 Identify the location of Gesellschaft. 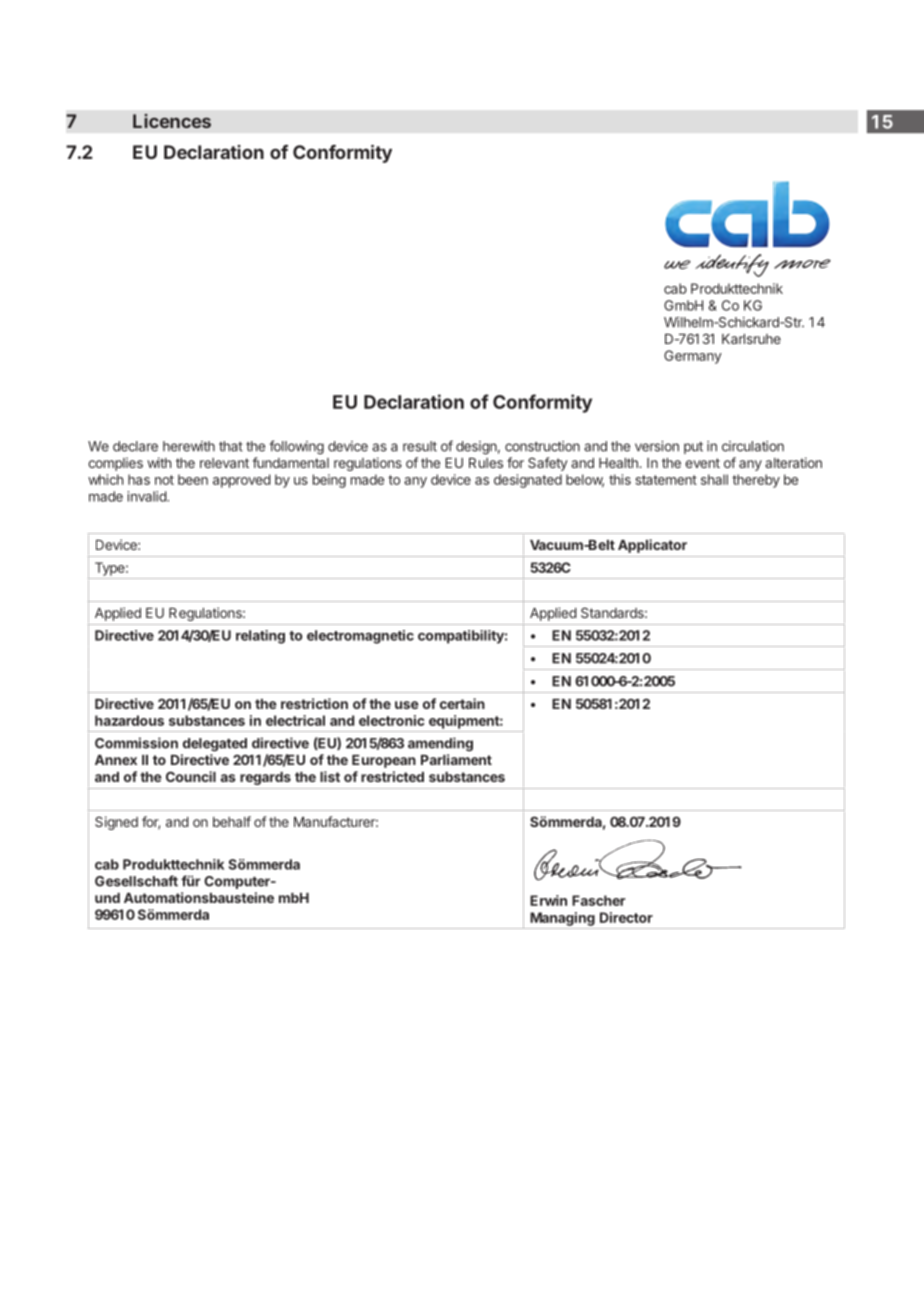
(136, 881).
